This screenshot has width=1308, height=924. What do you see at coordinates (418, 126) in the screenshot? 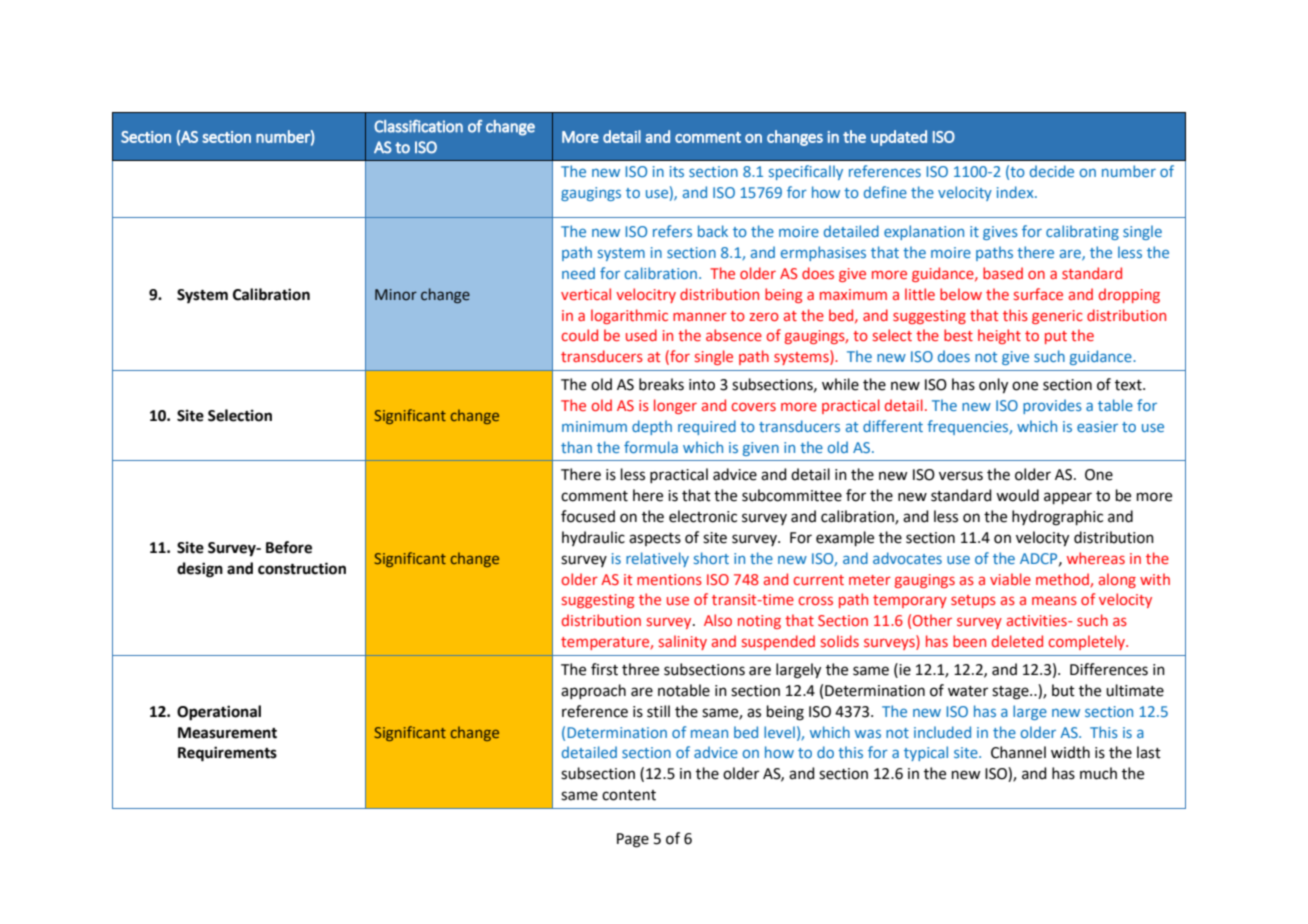
I see `Classification` at bounding box center [418, 126].
